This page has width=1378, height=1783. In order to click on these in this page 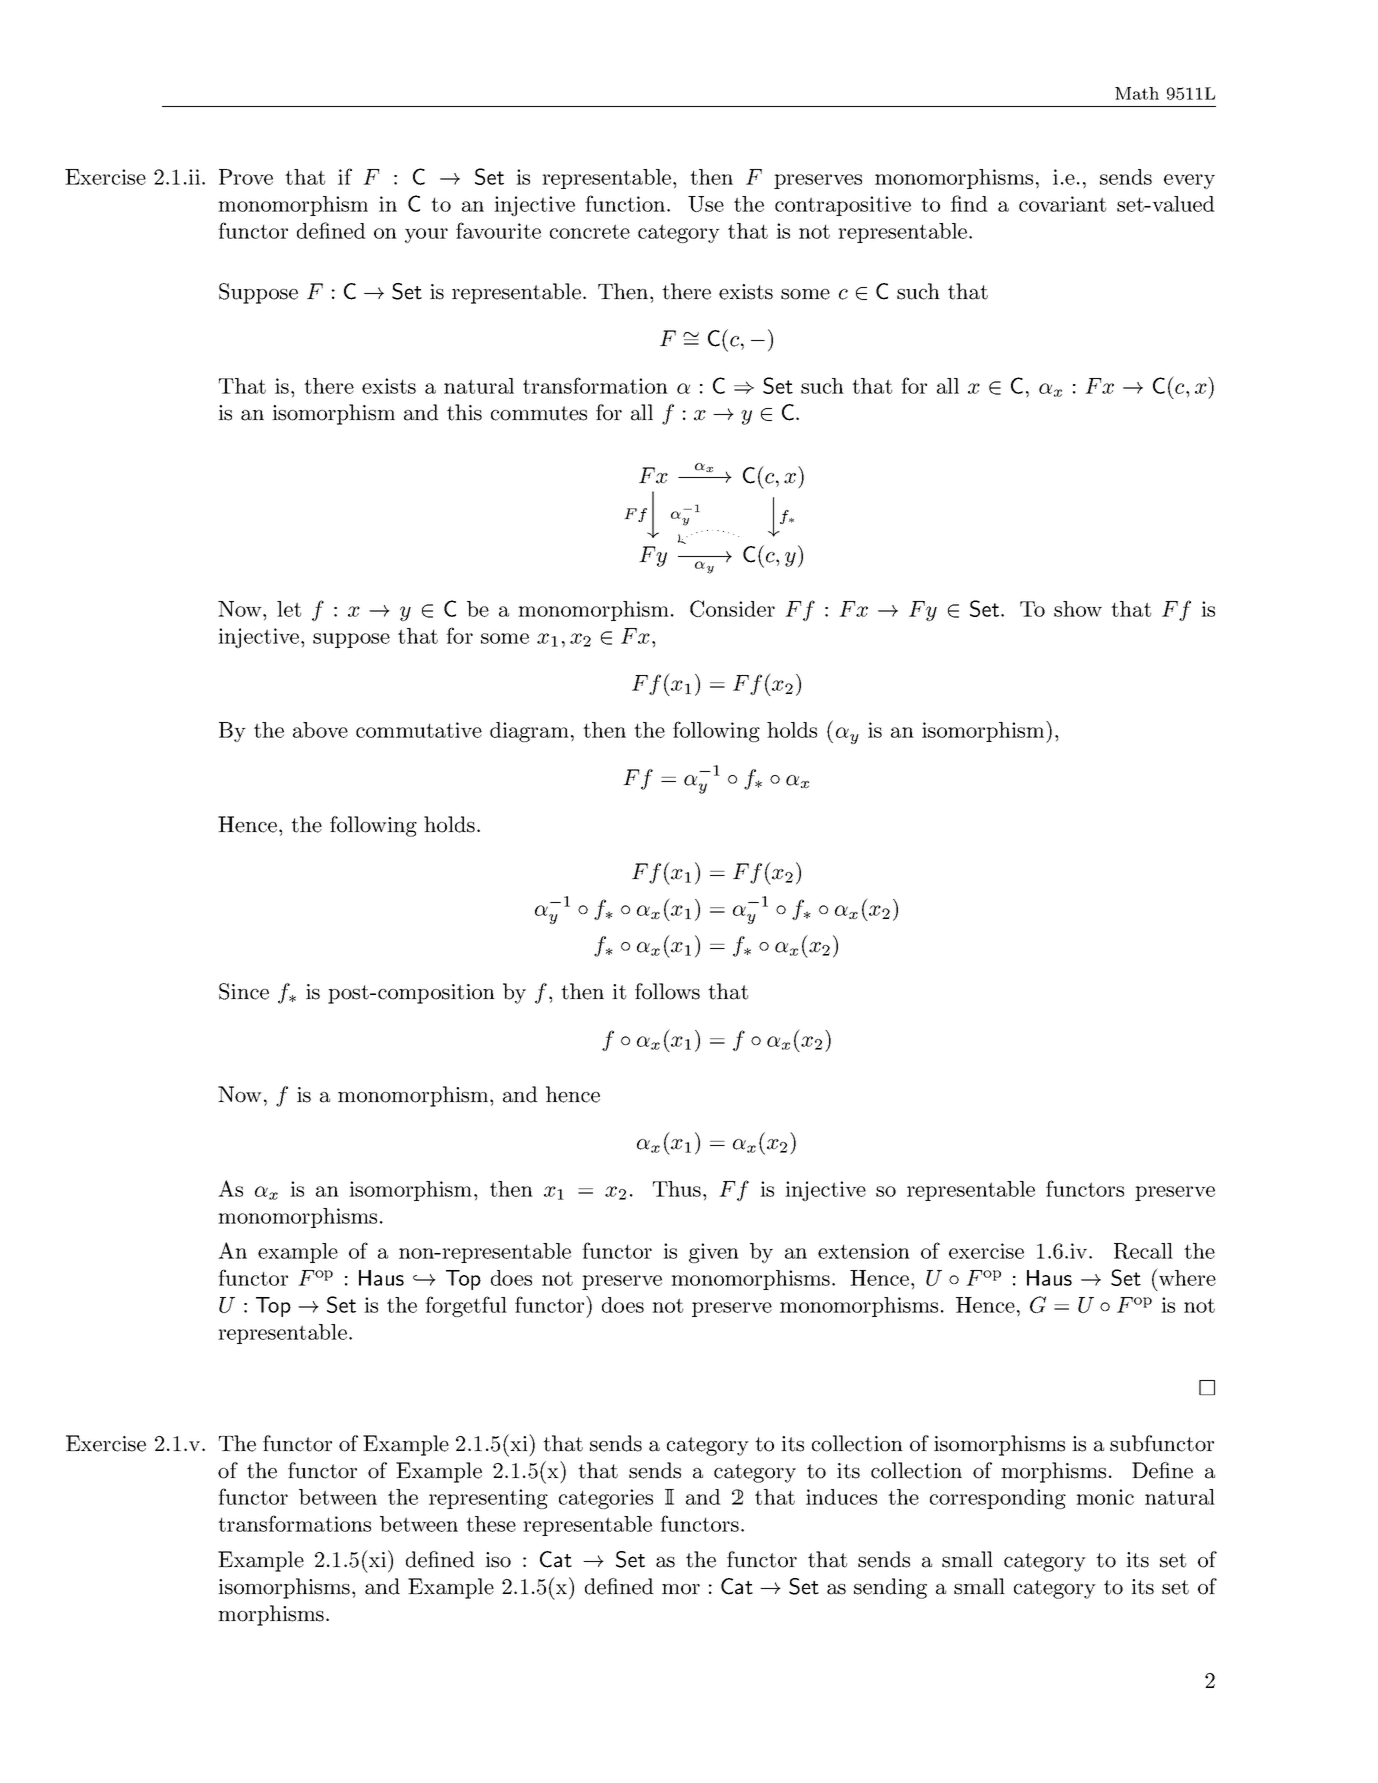, I will do `click(491, 1524)`.
